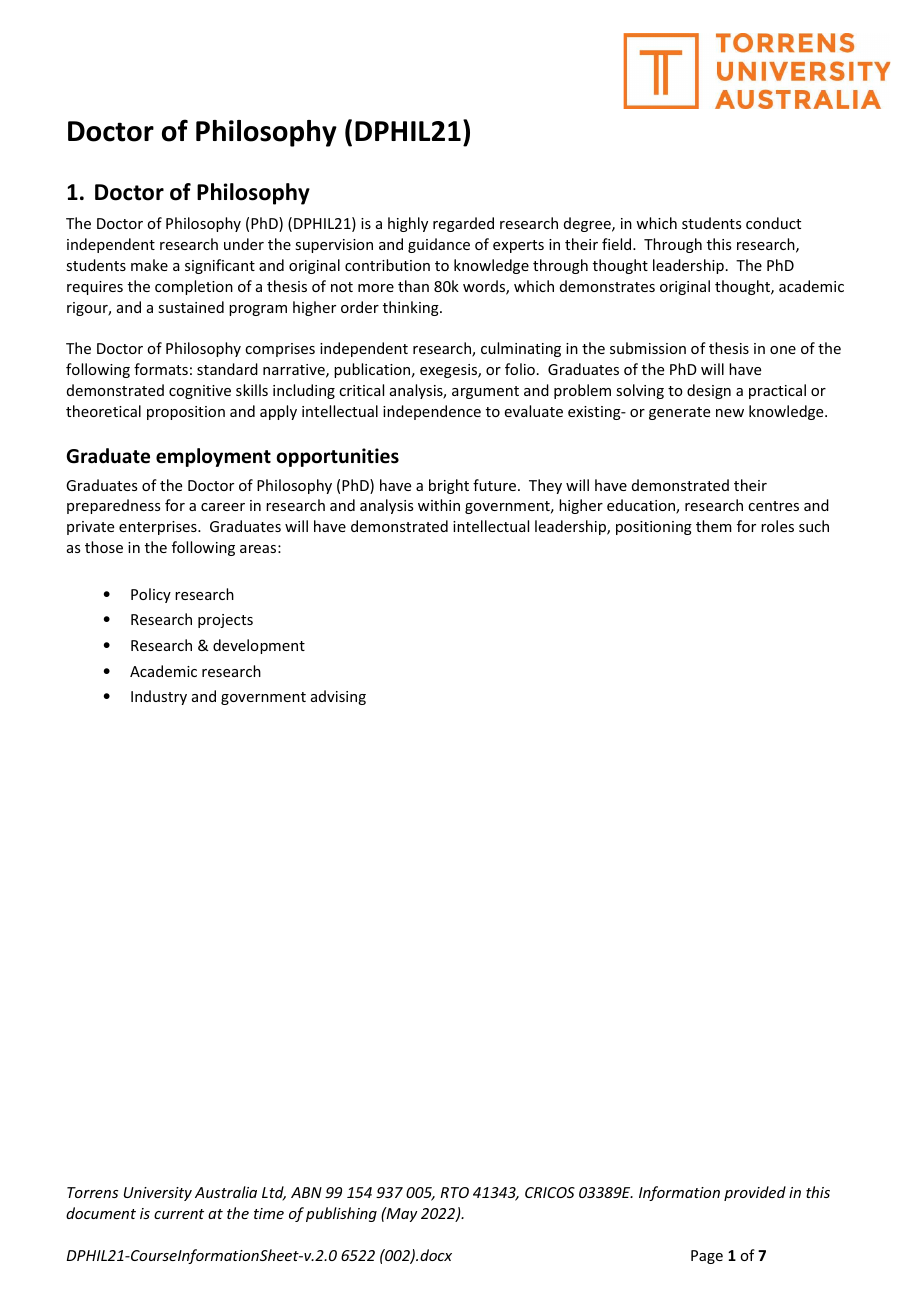 The height and width of the image is (1308, 924). What do you see at coordinates (773, 223) in the image?
I see `conduct` at bounding box center [773, 223].
